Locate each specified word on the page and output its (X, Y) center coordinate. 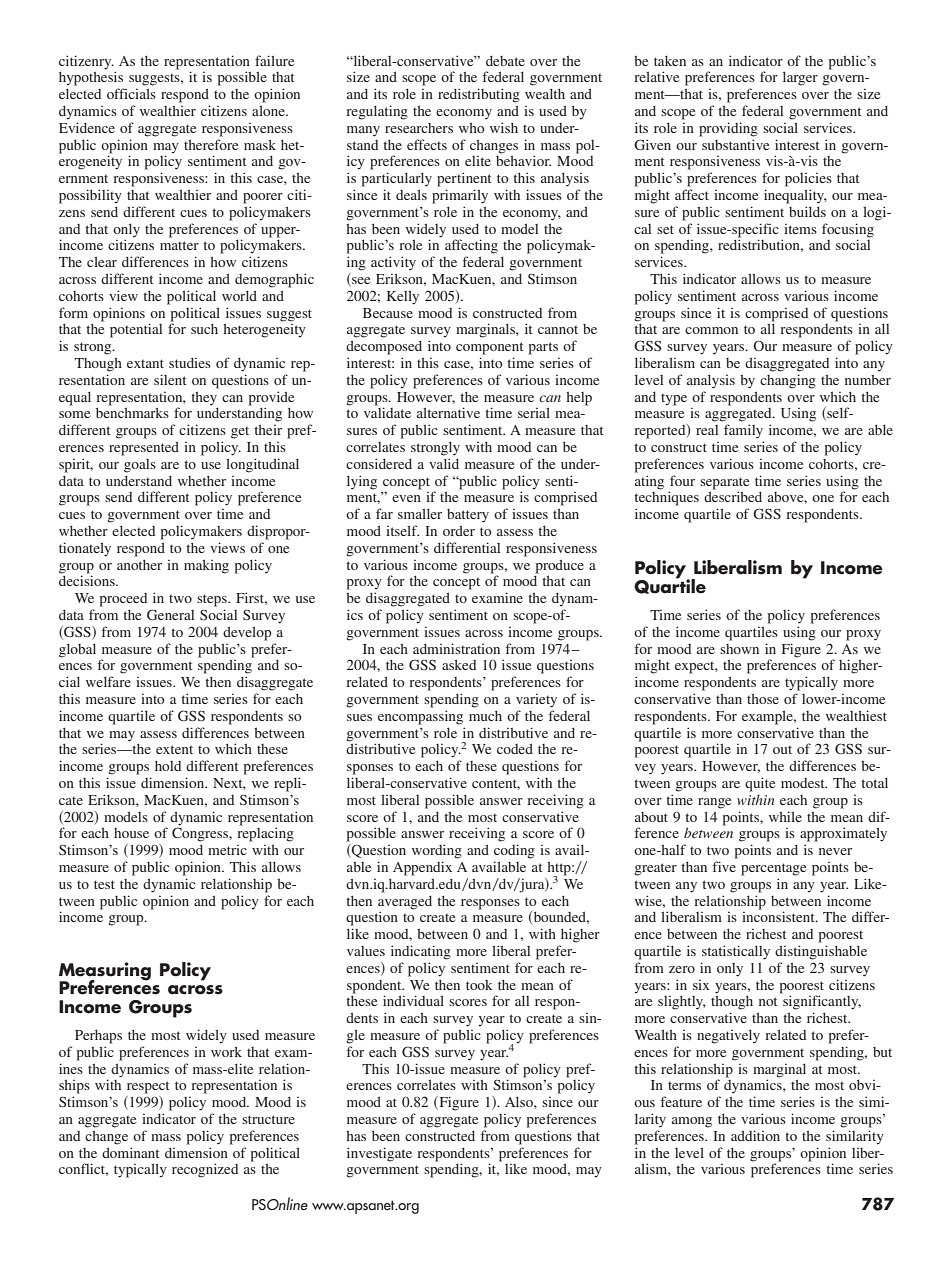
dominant (131, 1152)
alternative (448, 412)
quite (760, 784)
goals (140, 466)
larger (800, 78)
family (743, 431)
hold (168, 766)
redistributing (479, 95)
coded (515, 749)
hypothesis (91, 78)
